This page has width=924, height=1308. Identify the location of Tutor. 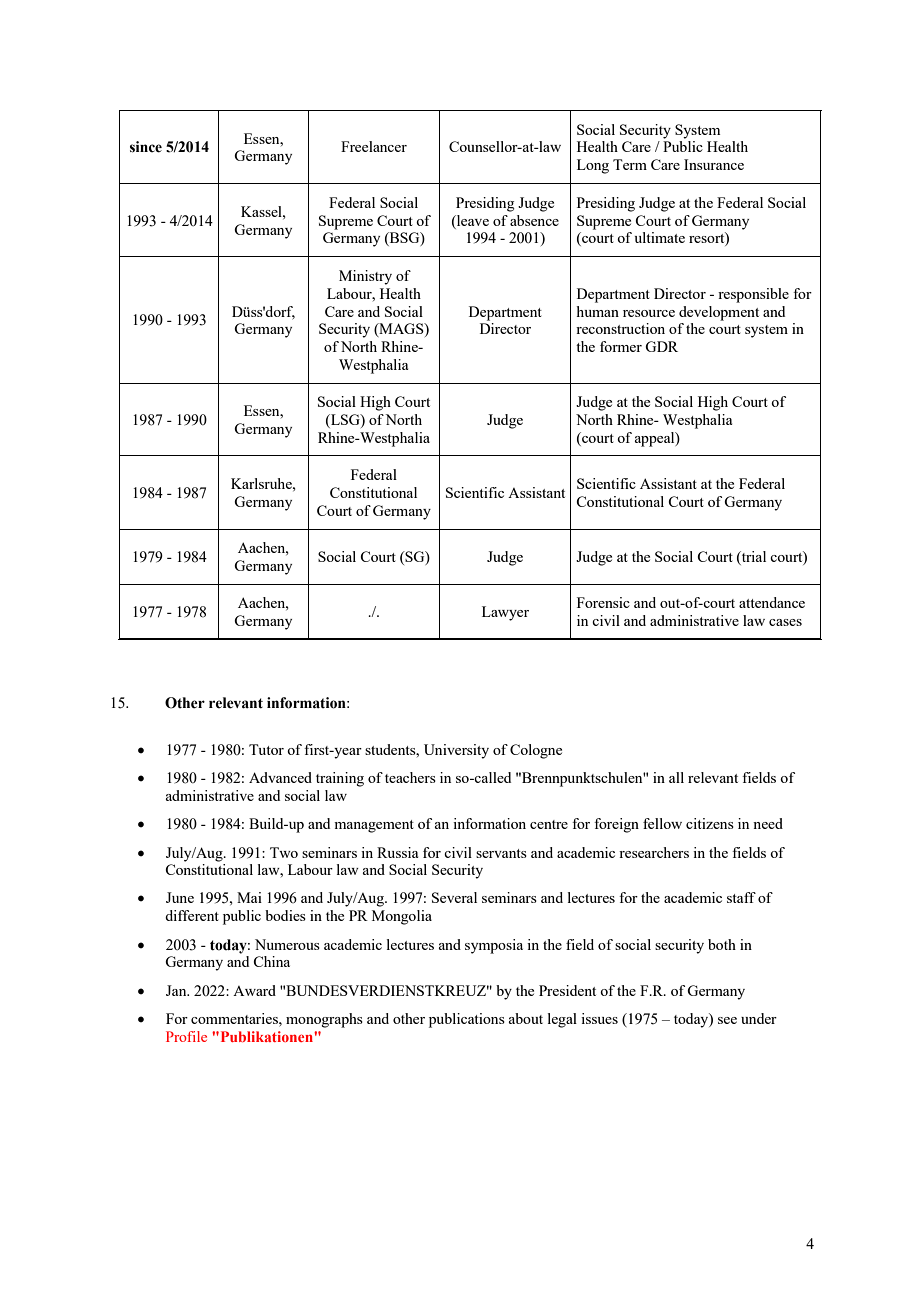
(266, 749).
